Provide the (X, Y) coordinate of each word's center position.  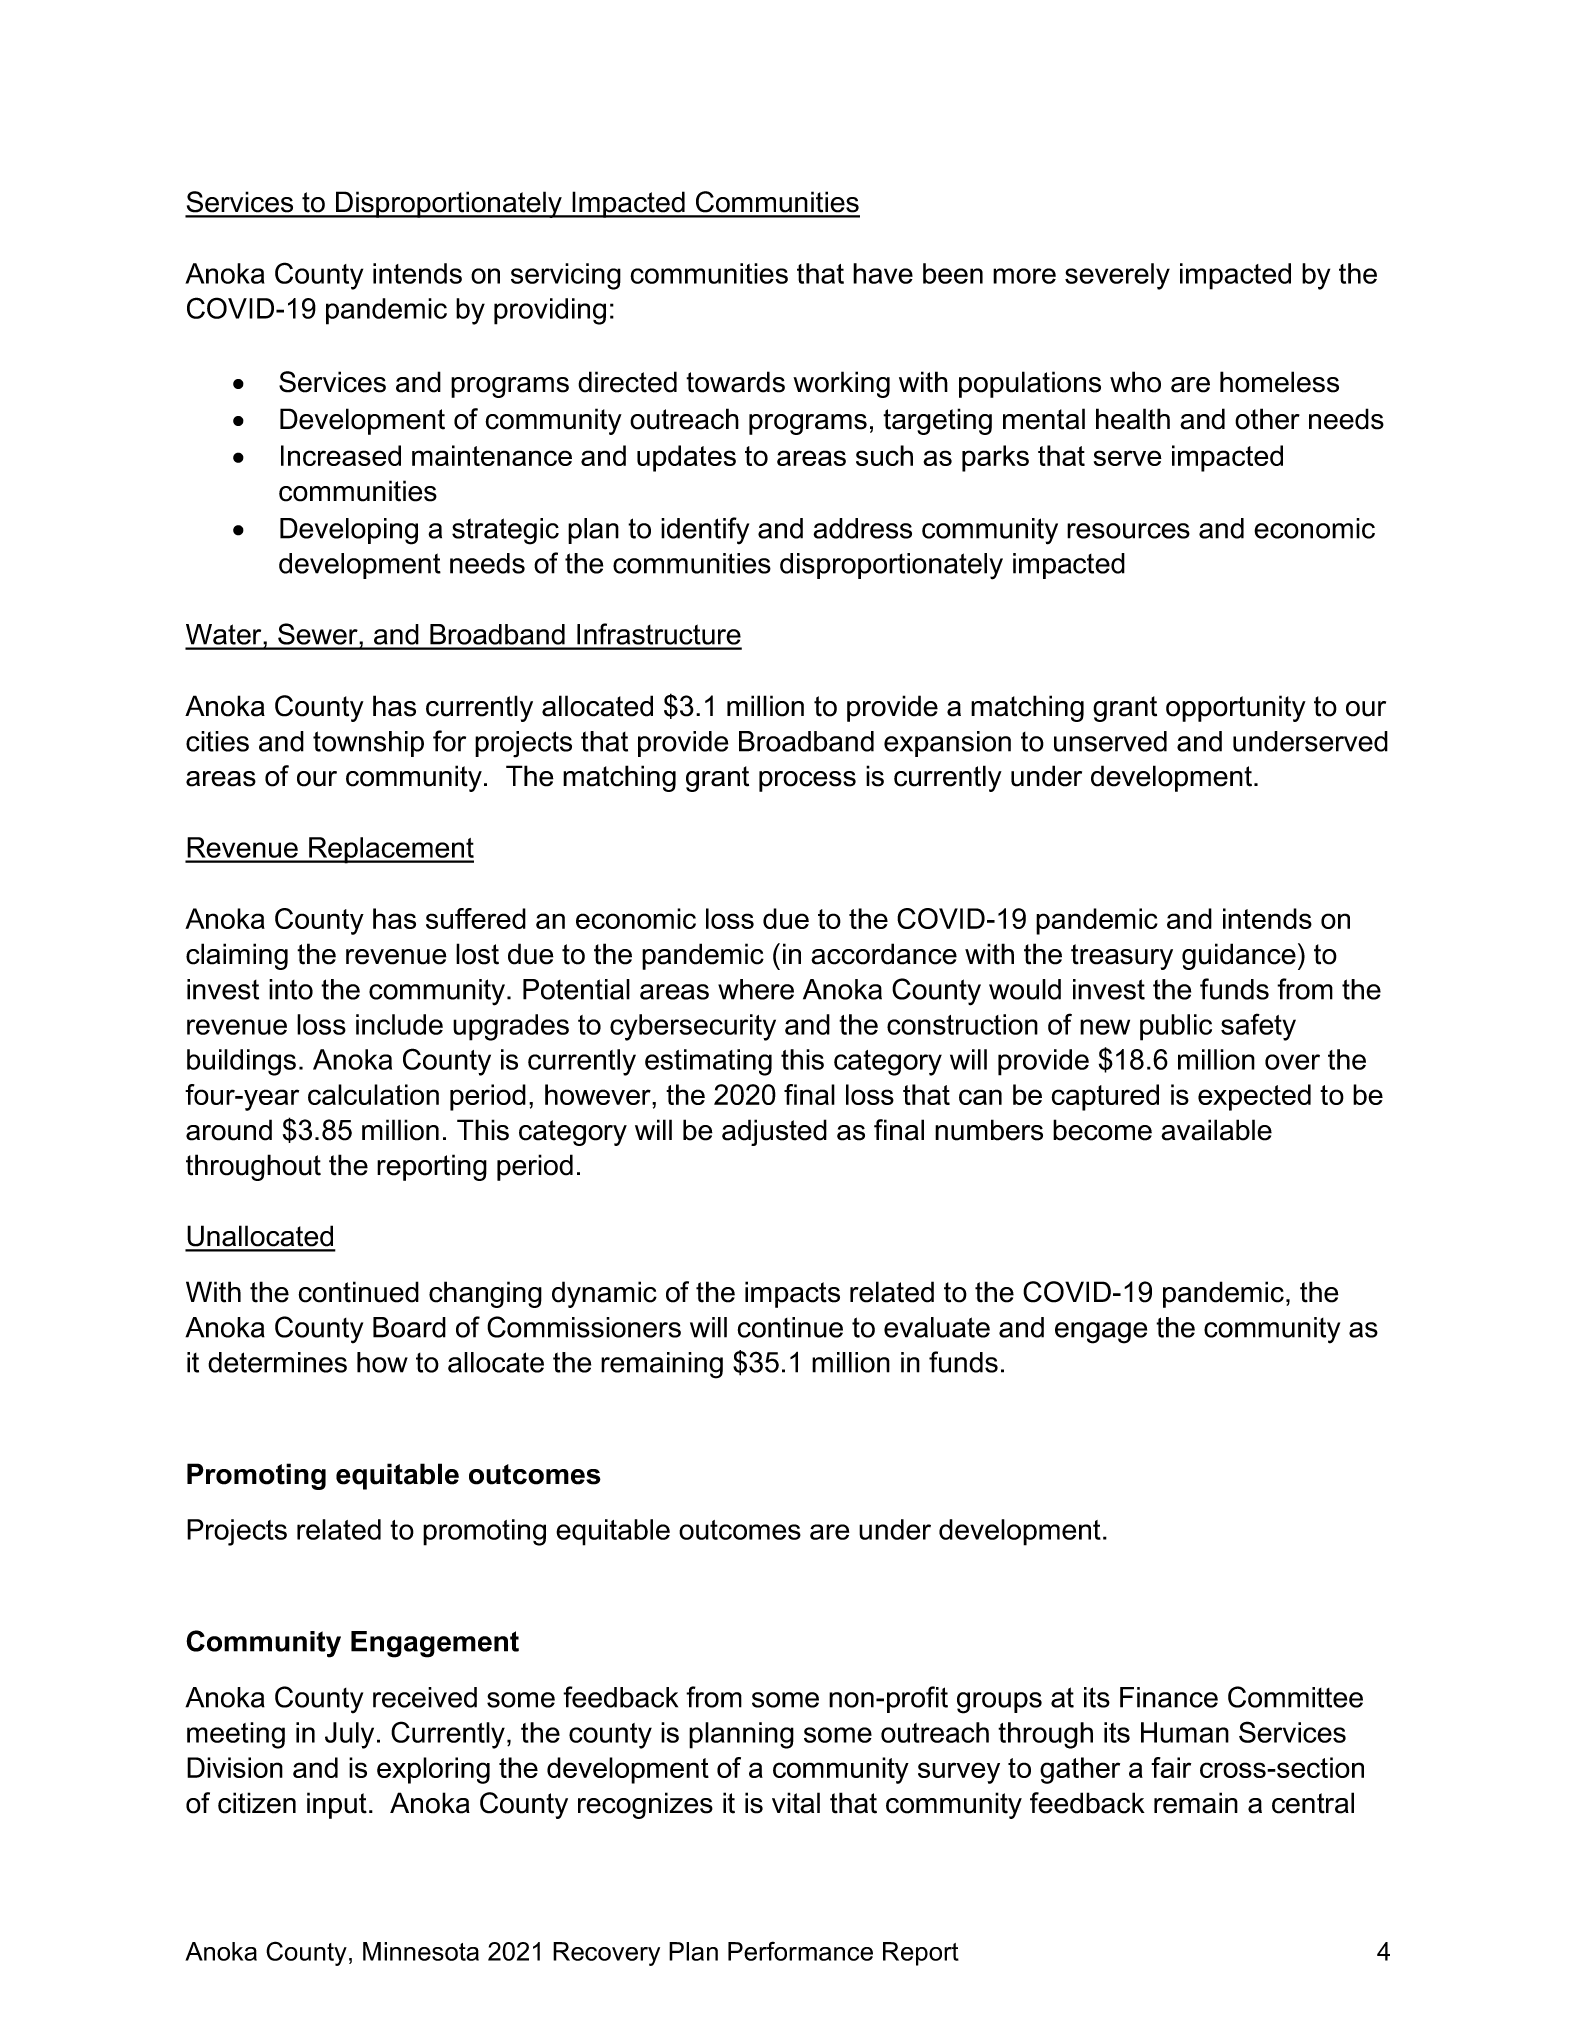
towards (735, 382)
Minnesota (421, 1951)
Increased (341, 455)
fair (1171, 1767)
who (1135, 382)
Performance (800, 1951)
